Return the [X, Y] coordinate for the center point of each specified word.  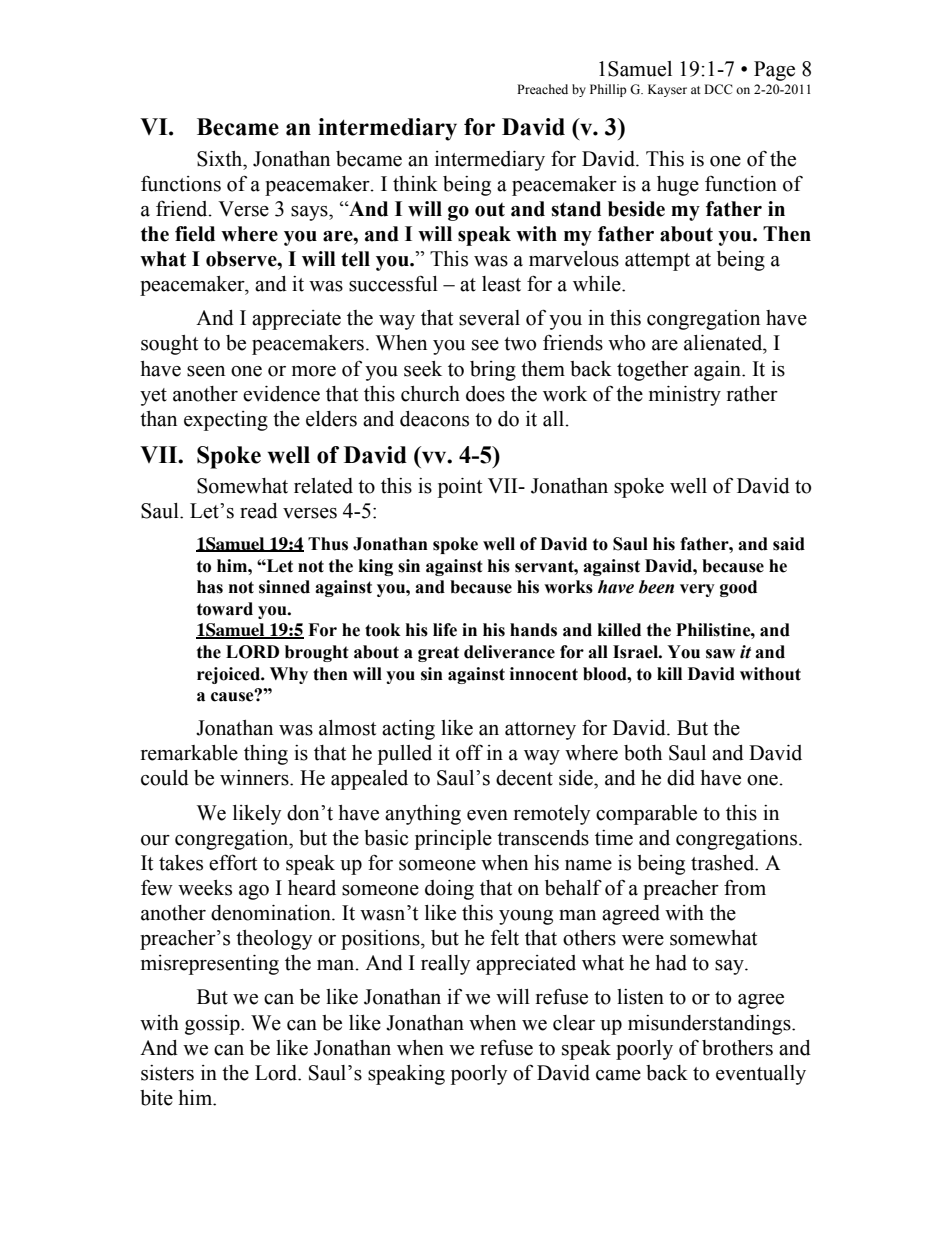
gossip [213, 1025]
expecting [226, 421]
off [469, 752]
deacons [434, 419]
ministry [685, 396]
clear [574, 1023]
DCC [718, 89]
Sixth [221, 159]
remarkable [189, 753]
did [681, 778]
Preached [542, 89]
